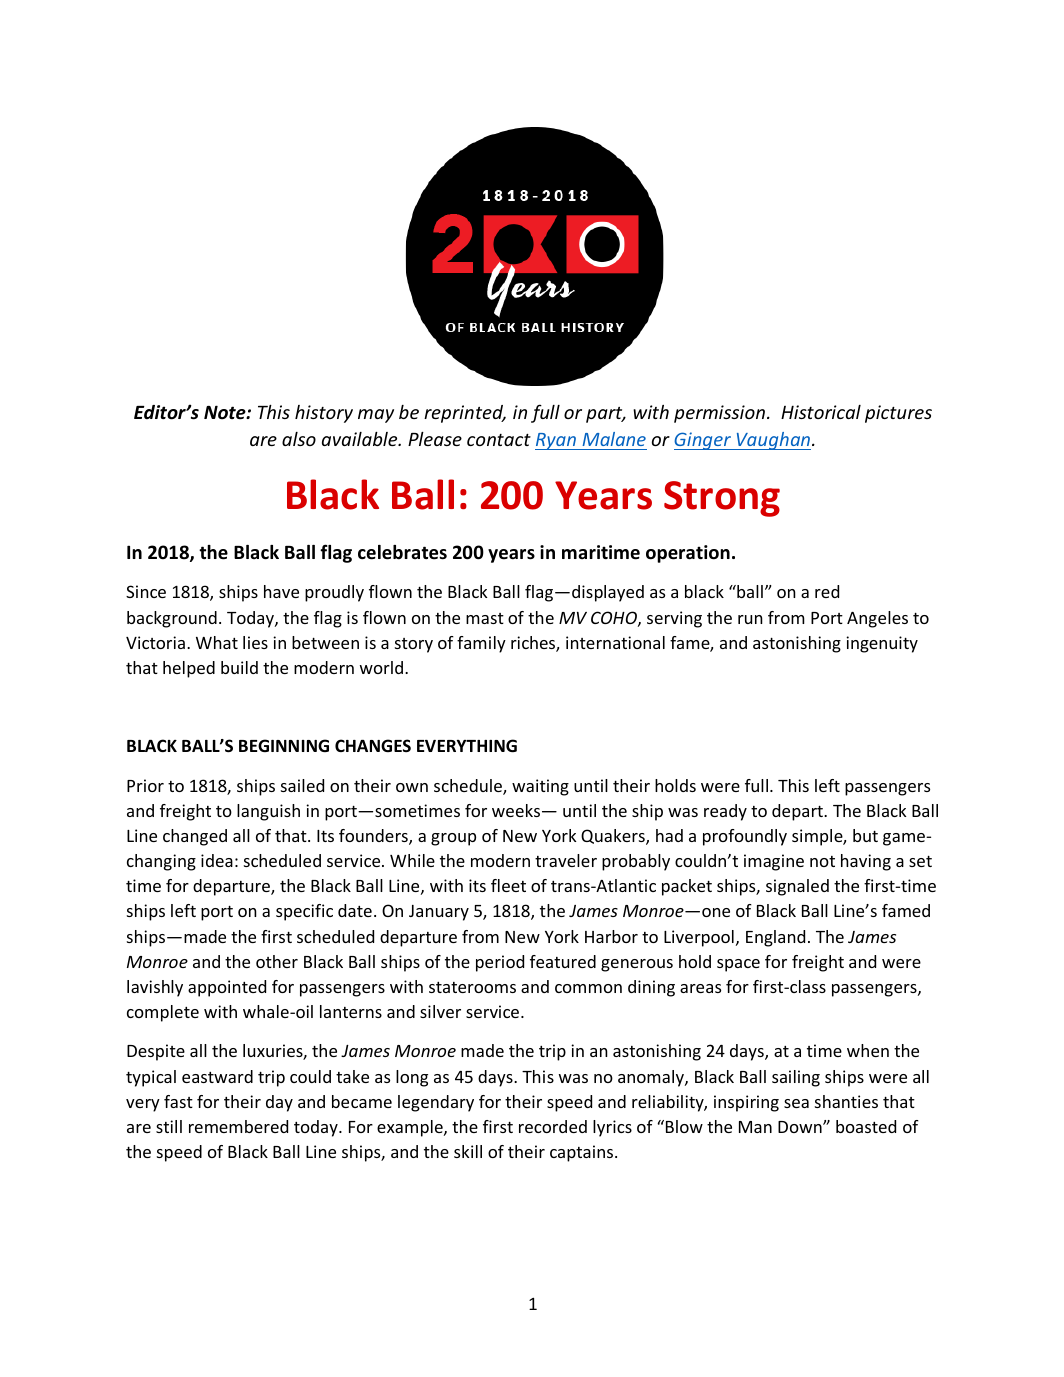 Image resolution: width=1064 pixels, height=1377 pixels. What do you see at coordinates (821, 412) in the screenshot?
I see `Historical` at bounding box center [821, 412].
